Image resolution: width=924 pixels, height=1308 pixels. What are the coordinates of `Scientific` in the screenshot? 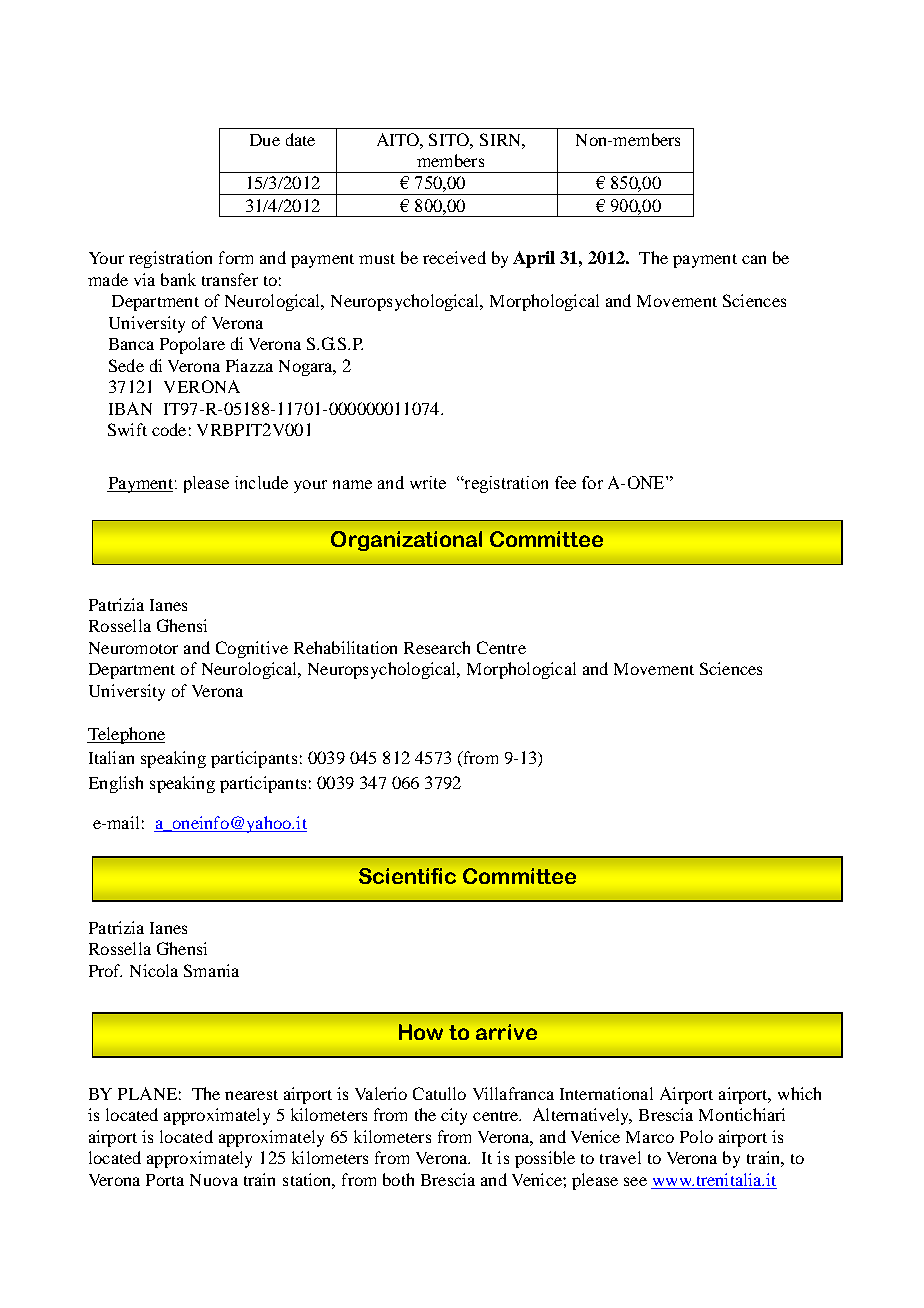 It's located at (407, 876).
